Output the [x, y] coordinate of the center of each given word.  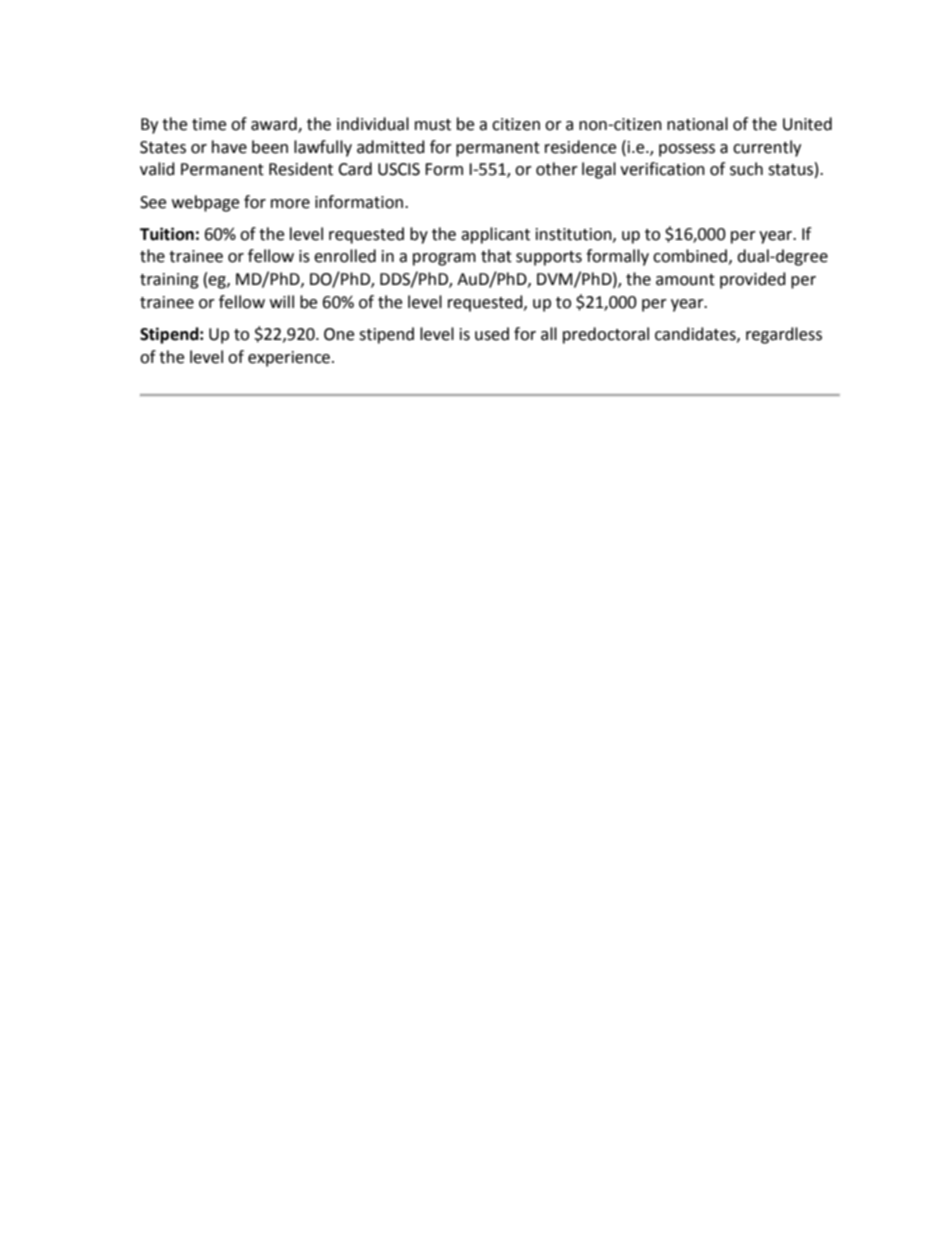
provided [753, 280]
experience [289, 359]
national [697, 124]
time [209, 124]
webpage [205, 203]
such [746, 169]
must [433, 125]
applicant [495, 235]
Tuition [167, 234]
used [492, 334]
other [557, 169]
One [339, 334]
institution [575, 235]
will [282, 301]
